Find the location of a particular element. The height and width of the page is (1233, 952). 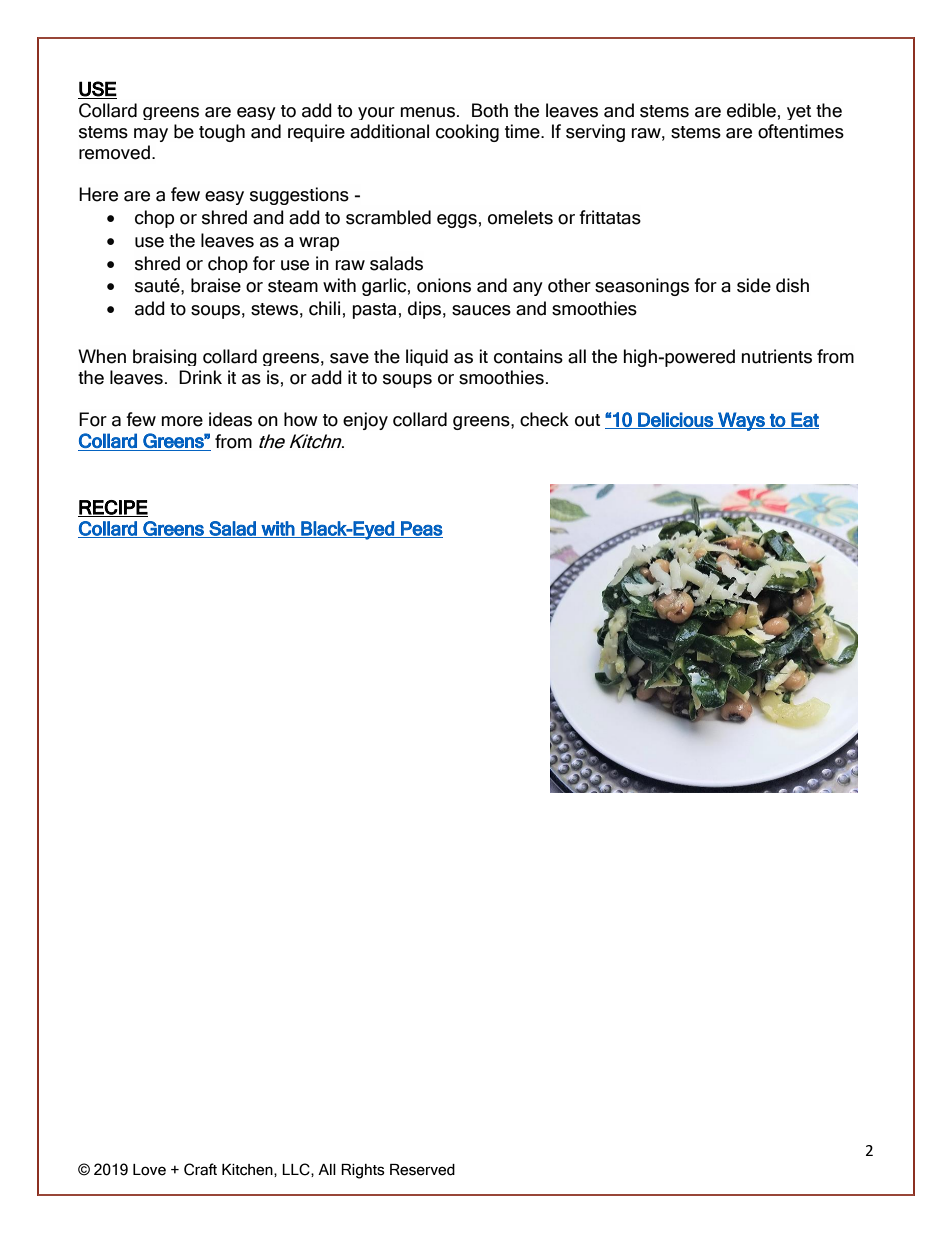

may is located at coordinates (151, 135).
